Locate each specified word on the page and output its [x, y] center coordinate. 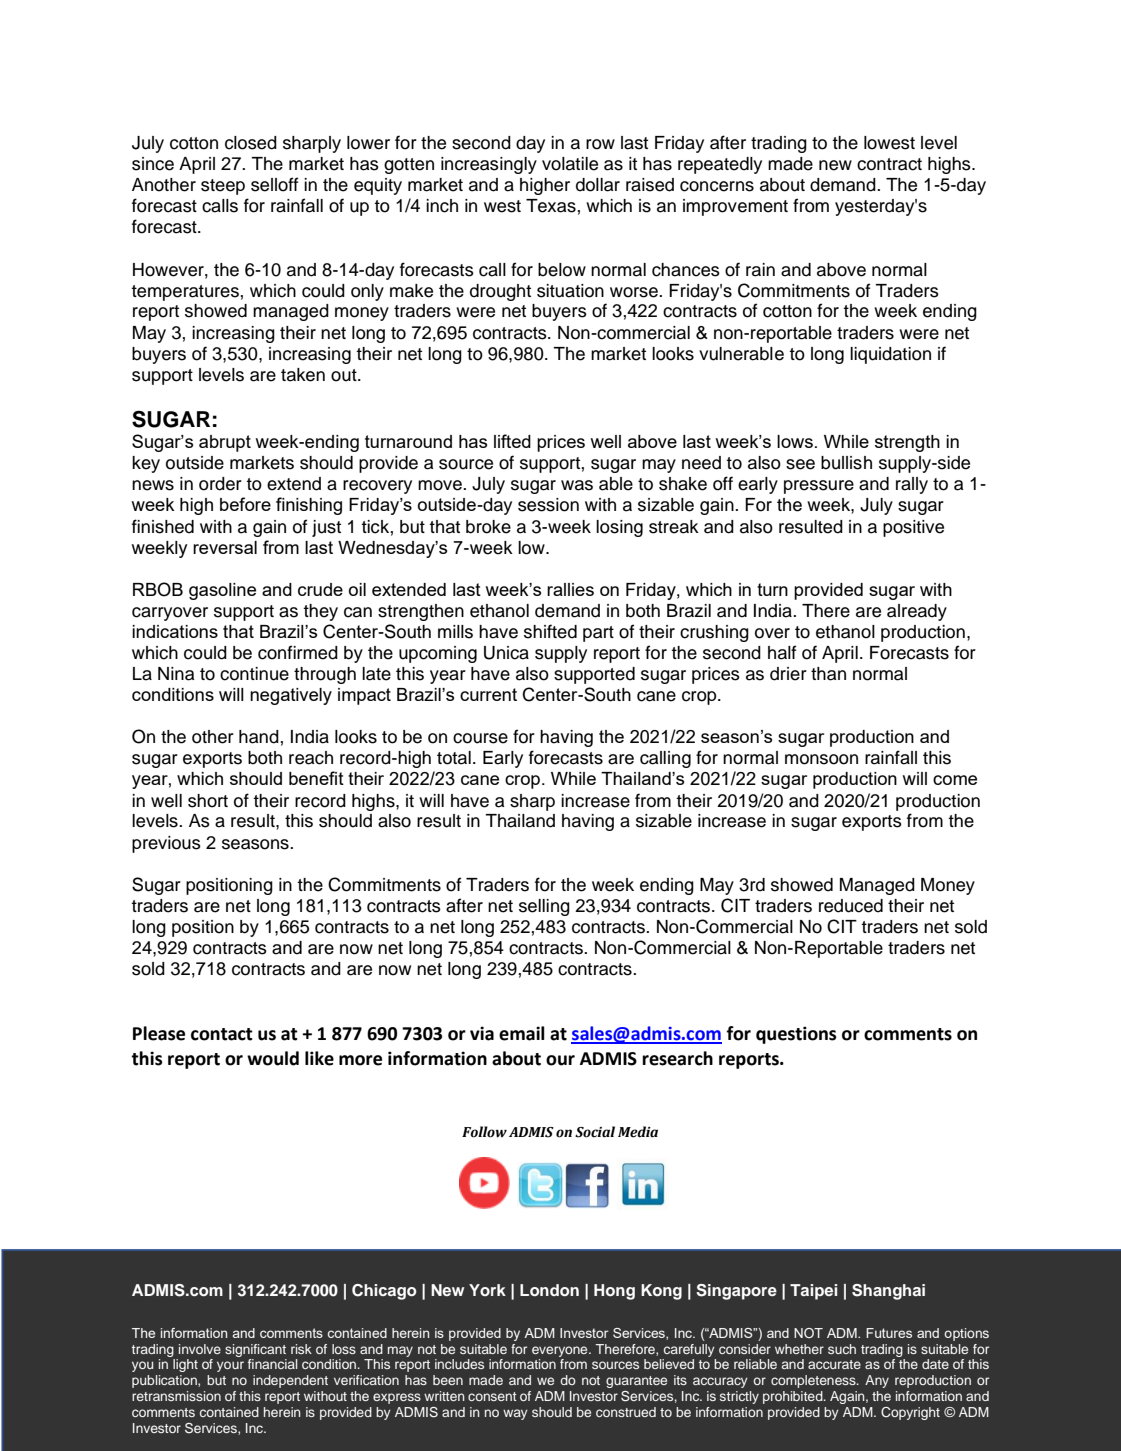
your [230, 1366]
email [522, 1033]
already [917, 612]
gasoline [222, 591]
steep [223, 187]
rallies [570, 589]
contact [222, 1034]
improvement [735, 207]
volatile [570, 164]
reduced [851, 906]
